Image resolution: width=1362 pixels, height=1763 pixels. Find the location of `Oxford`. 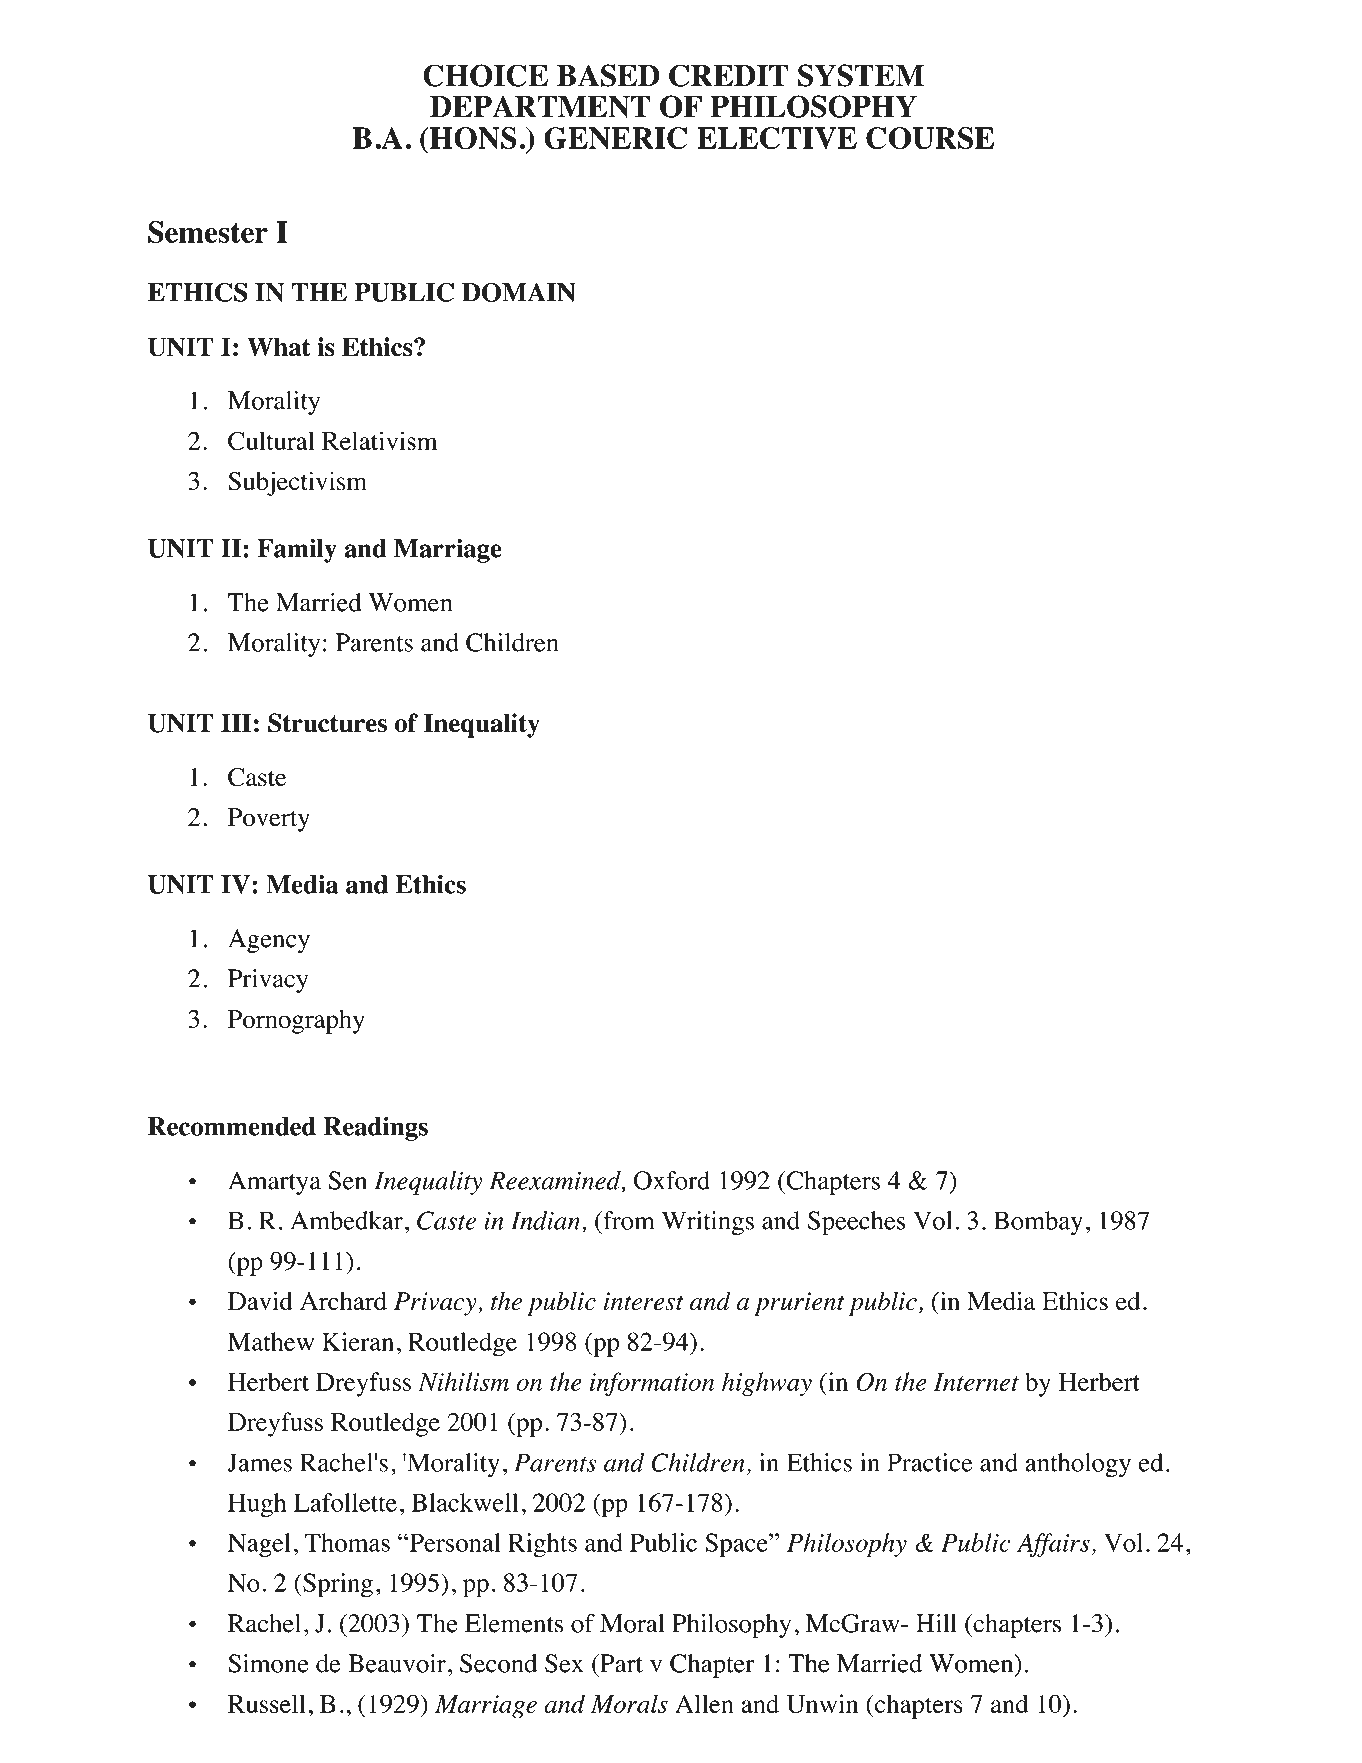

Oxford is located at coordinates (672, 1180).
